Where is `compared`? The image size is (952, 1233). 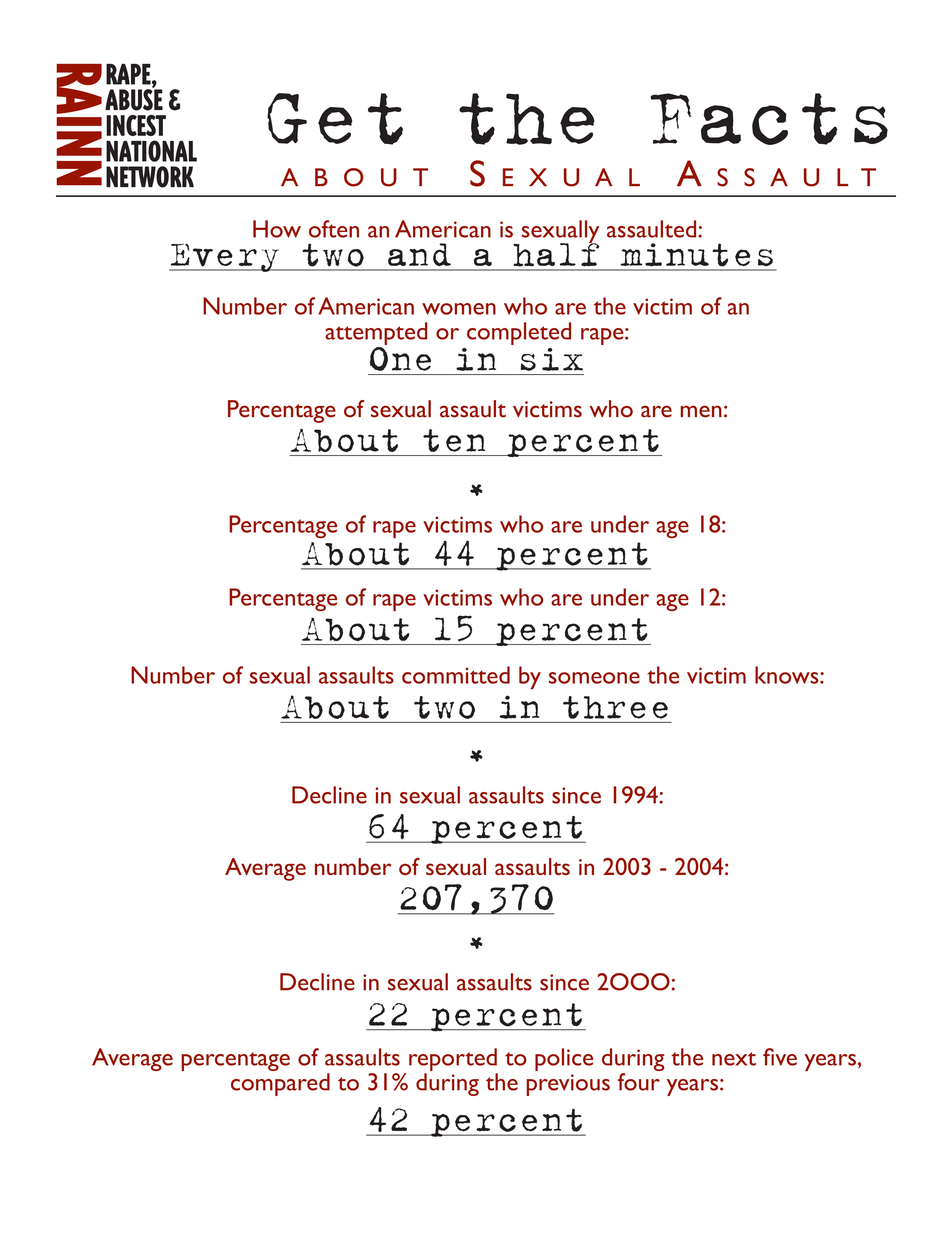 compared is located at coordinates (280, 1084).
